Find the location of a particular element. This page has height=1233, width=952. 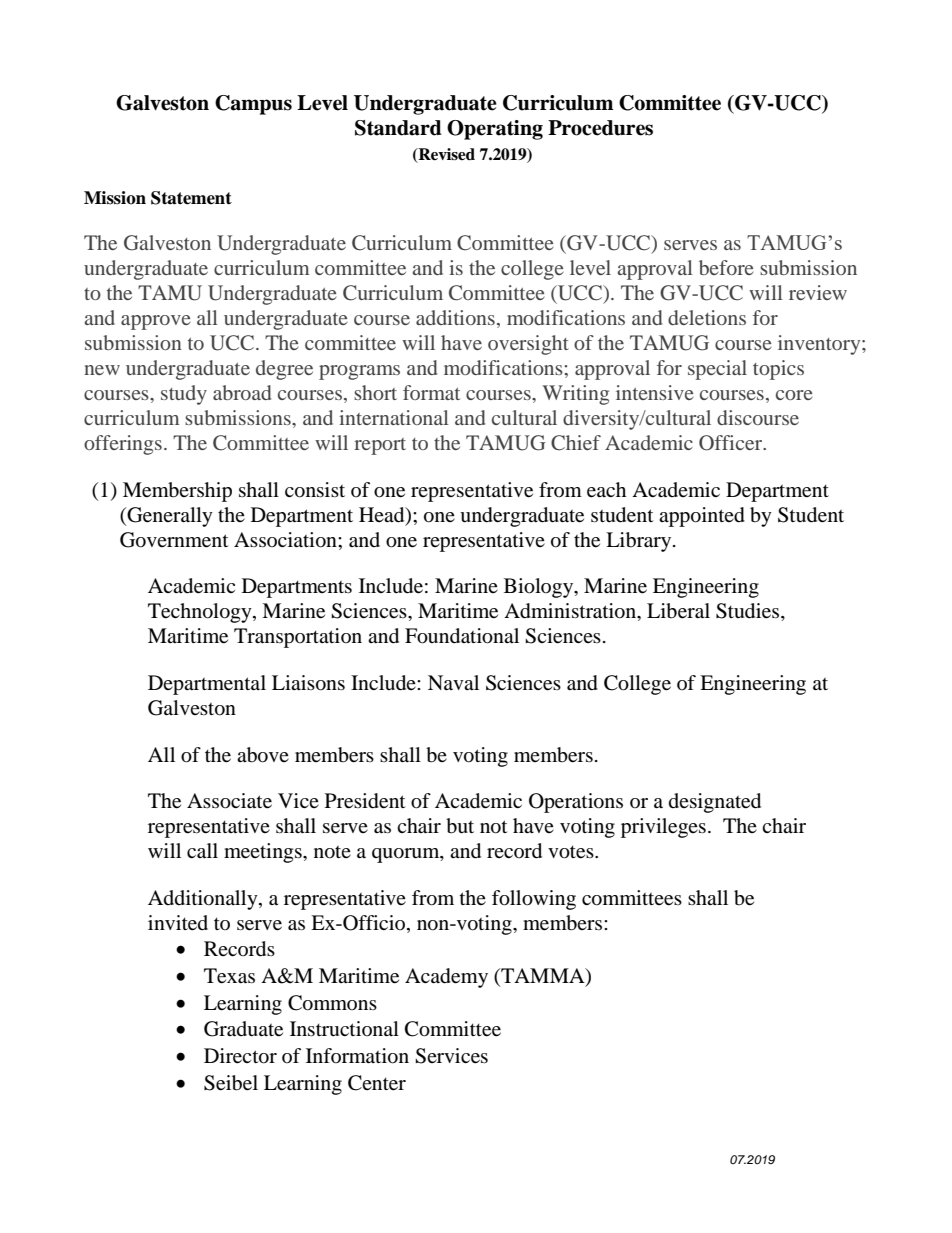

Studies is located at coordinates (749, 612).
